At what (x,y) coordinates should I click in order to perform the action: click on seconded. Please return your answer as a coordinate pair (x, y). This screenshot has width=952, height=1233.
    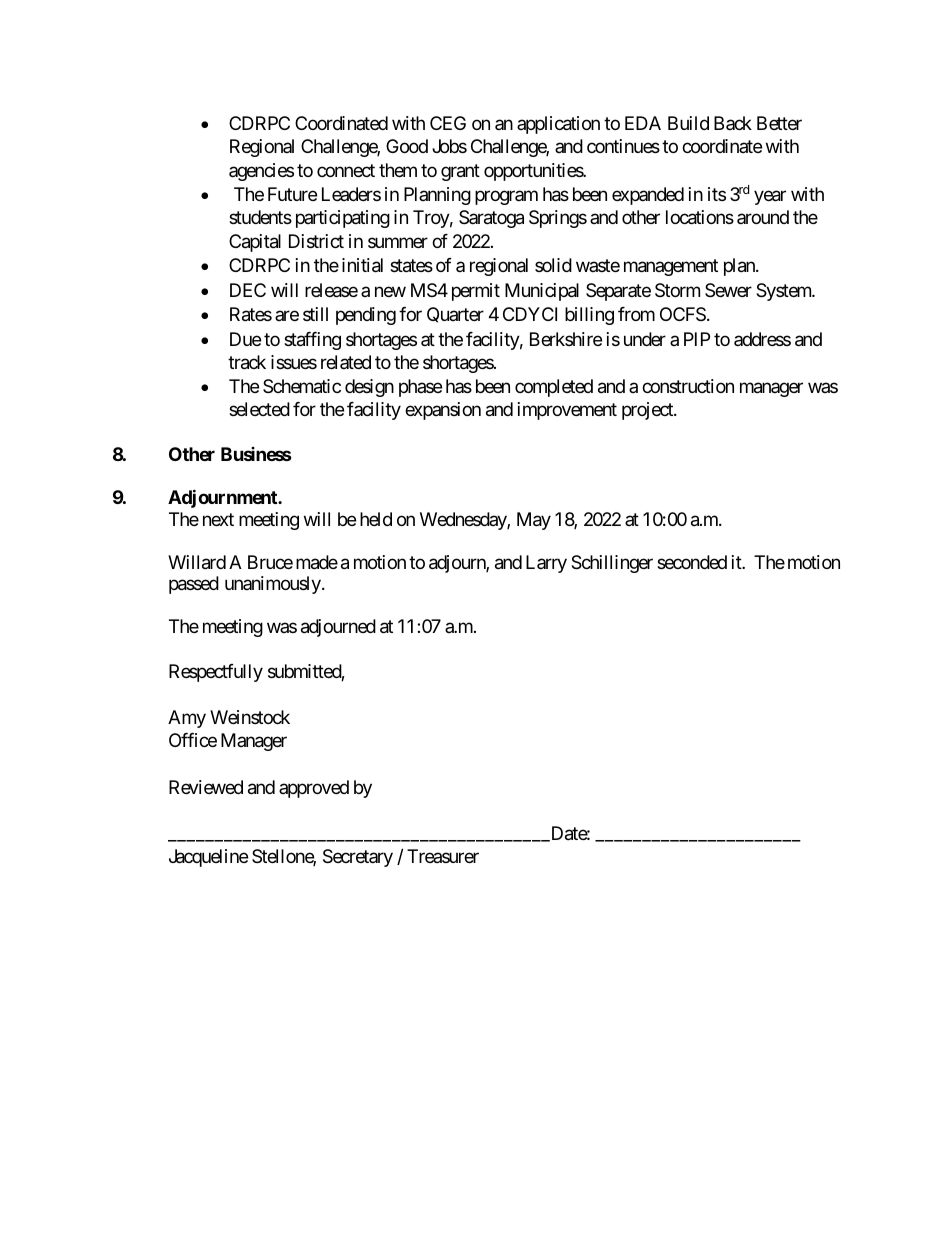
    Looking at the image, I should click on (692, 562).
